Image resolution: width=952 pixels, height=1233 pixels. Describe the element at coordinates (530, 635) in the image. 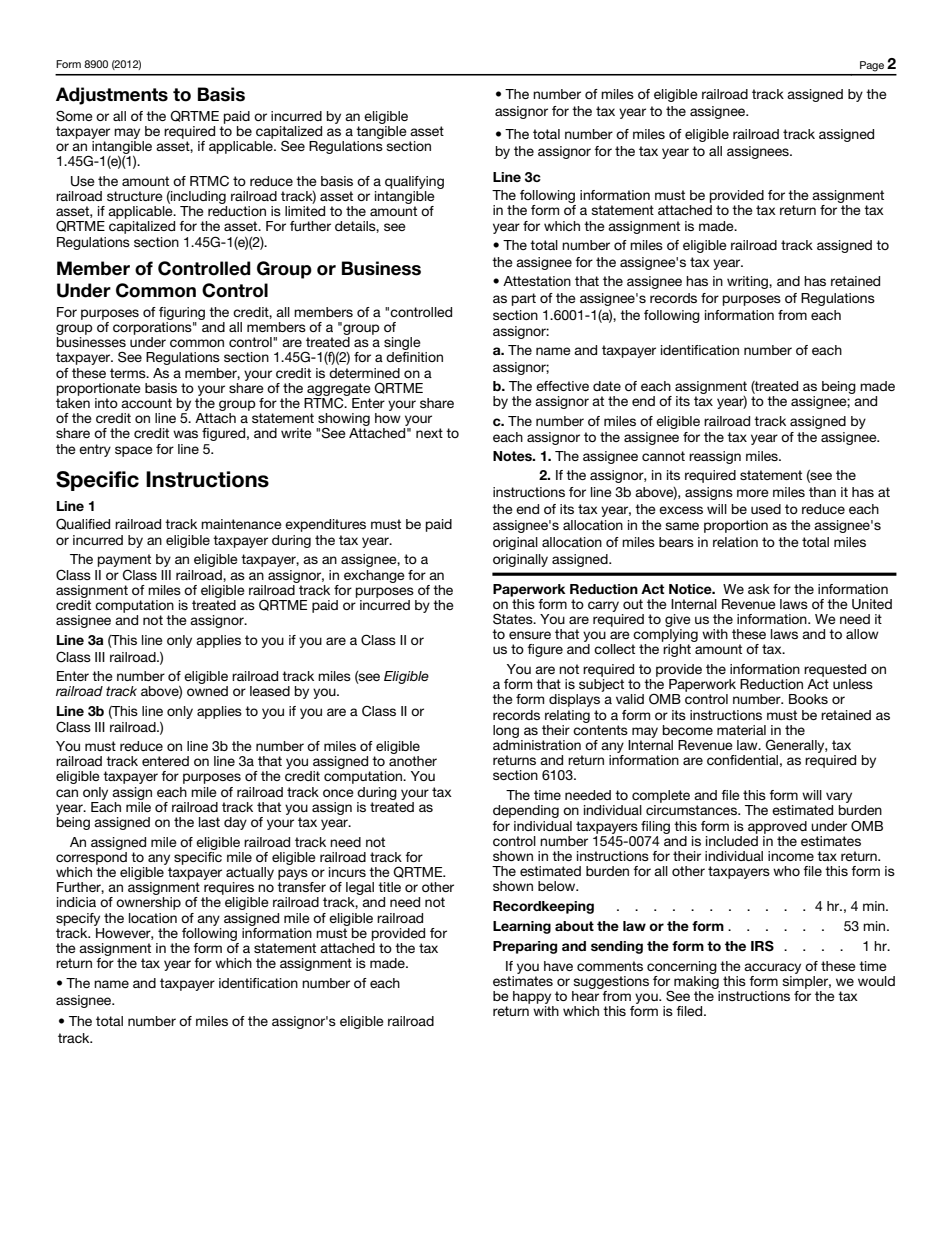

I see `ensure` at that location.
